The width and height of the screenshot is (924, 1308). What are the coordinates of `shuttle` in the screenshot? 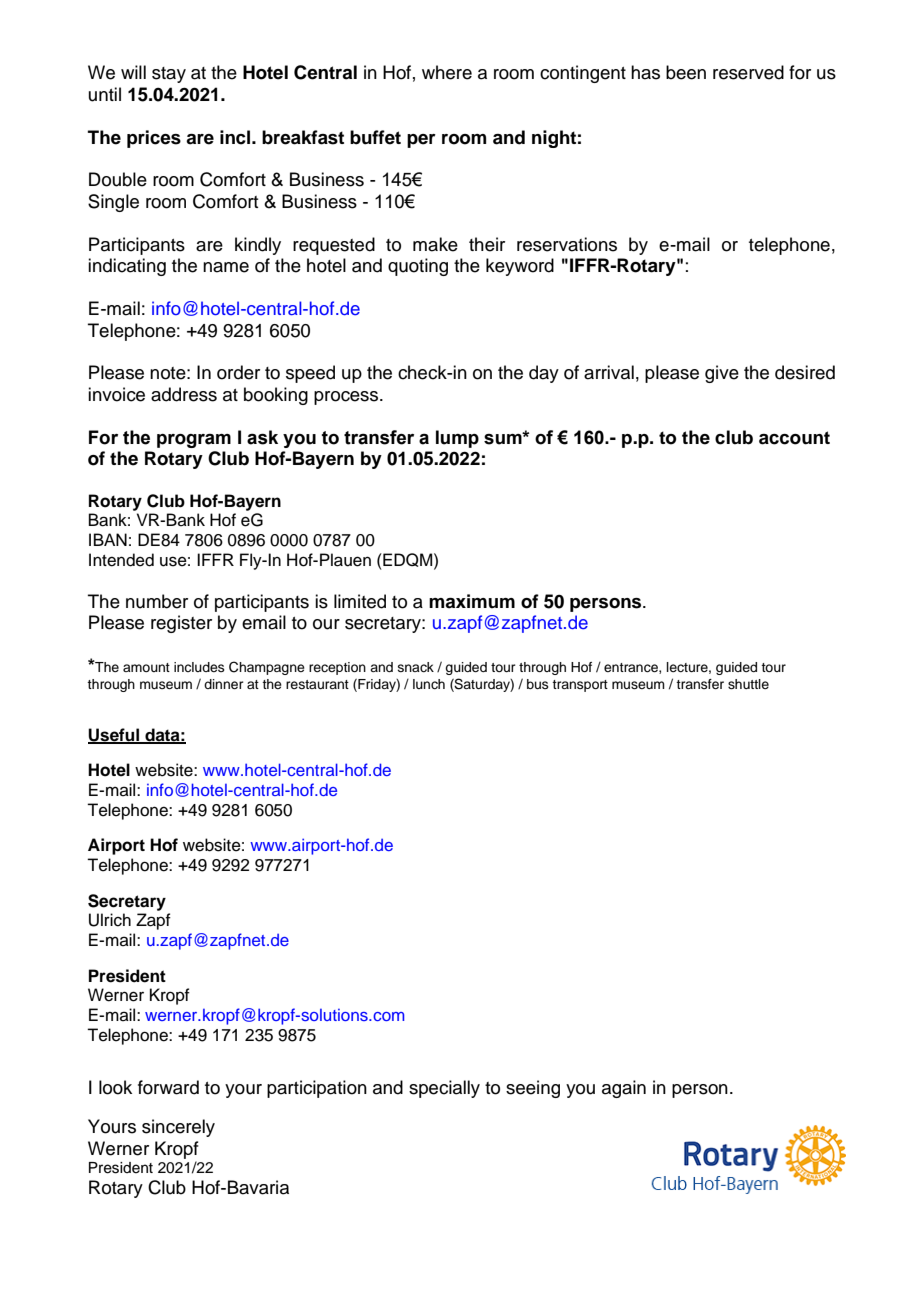 It's located at (748, 684).
